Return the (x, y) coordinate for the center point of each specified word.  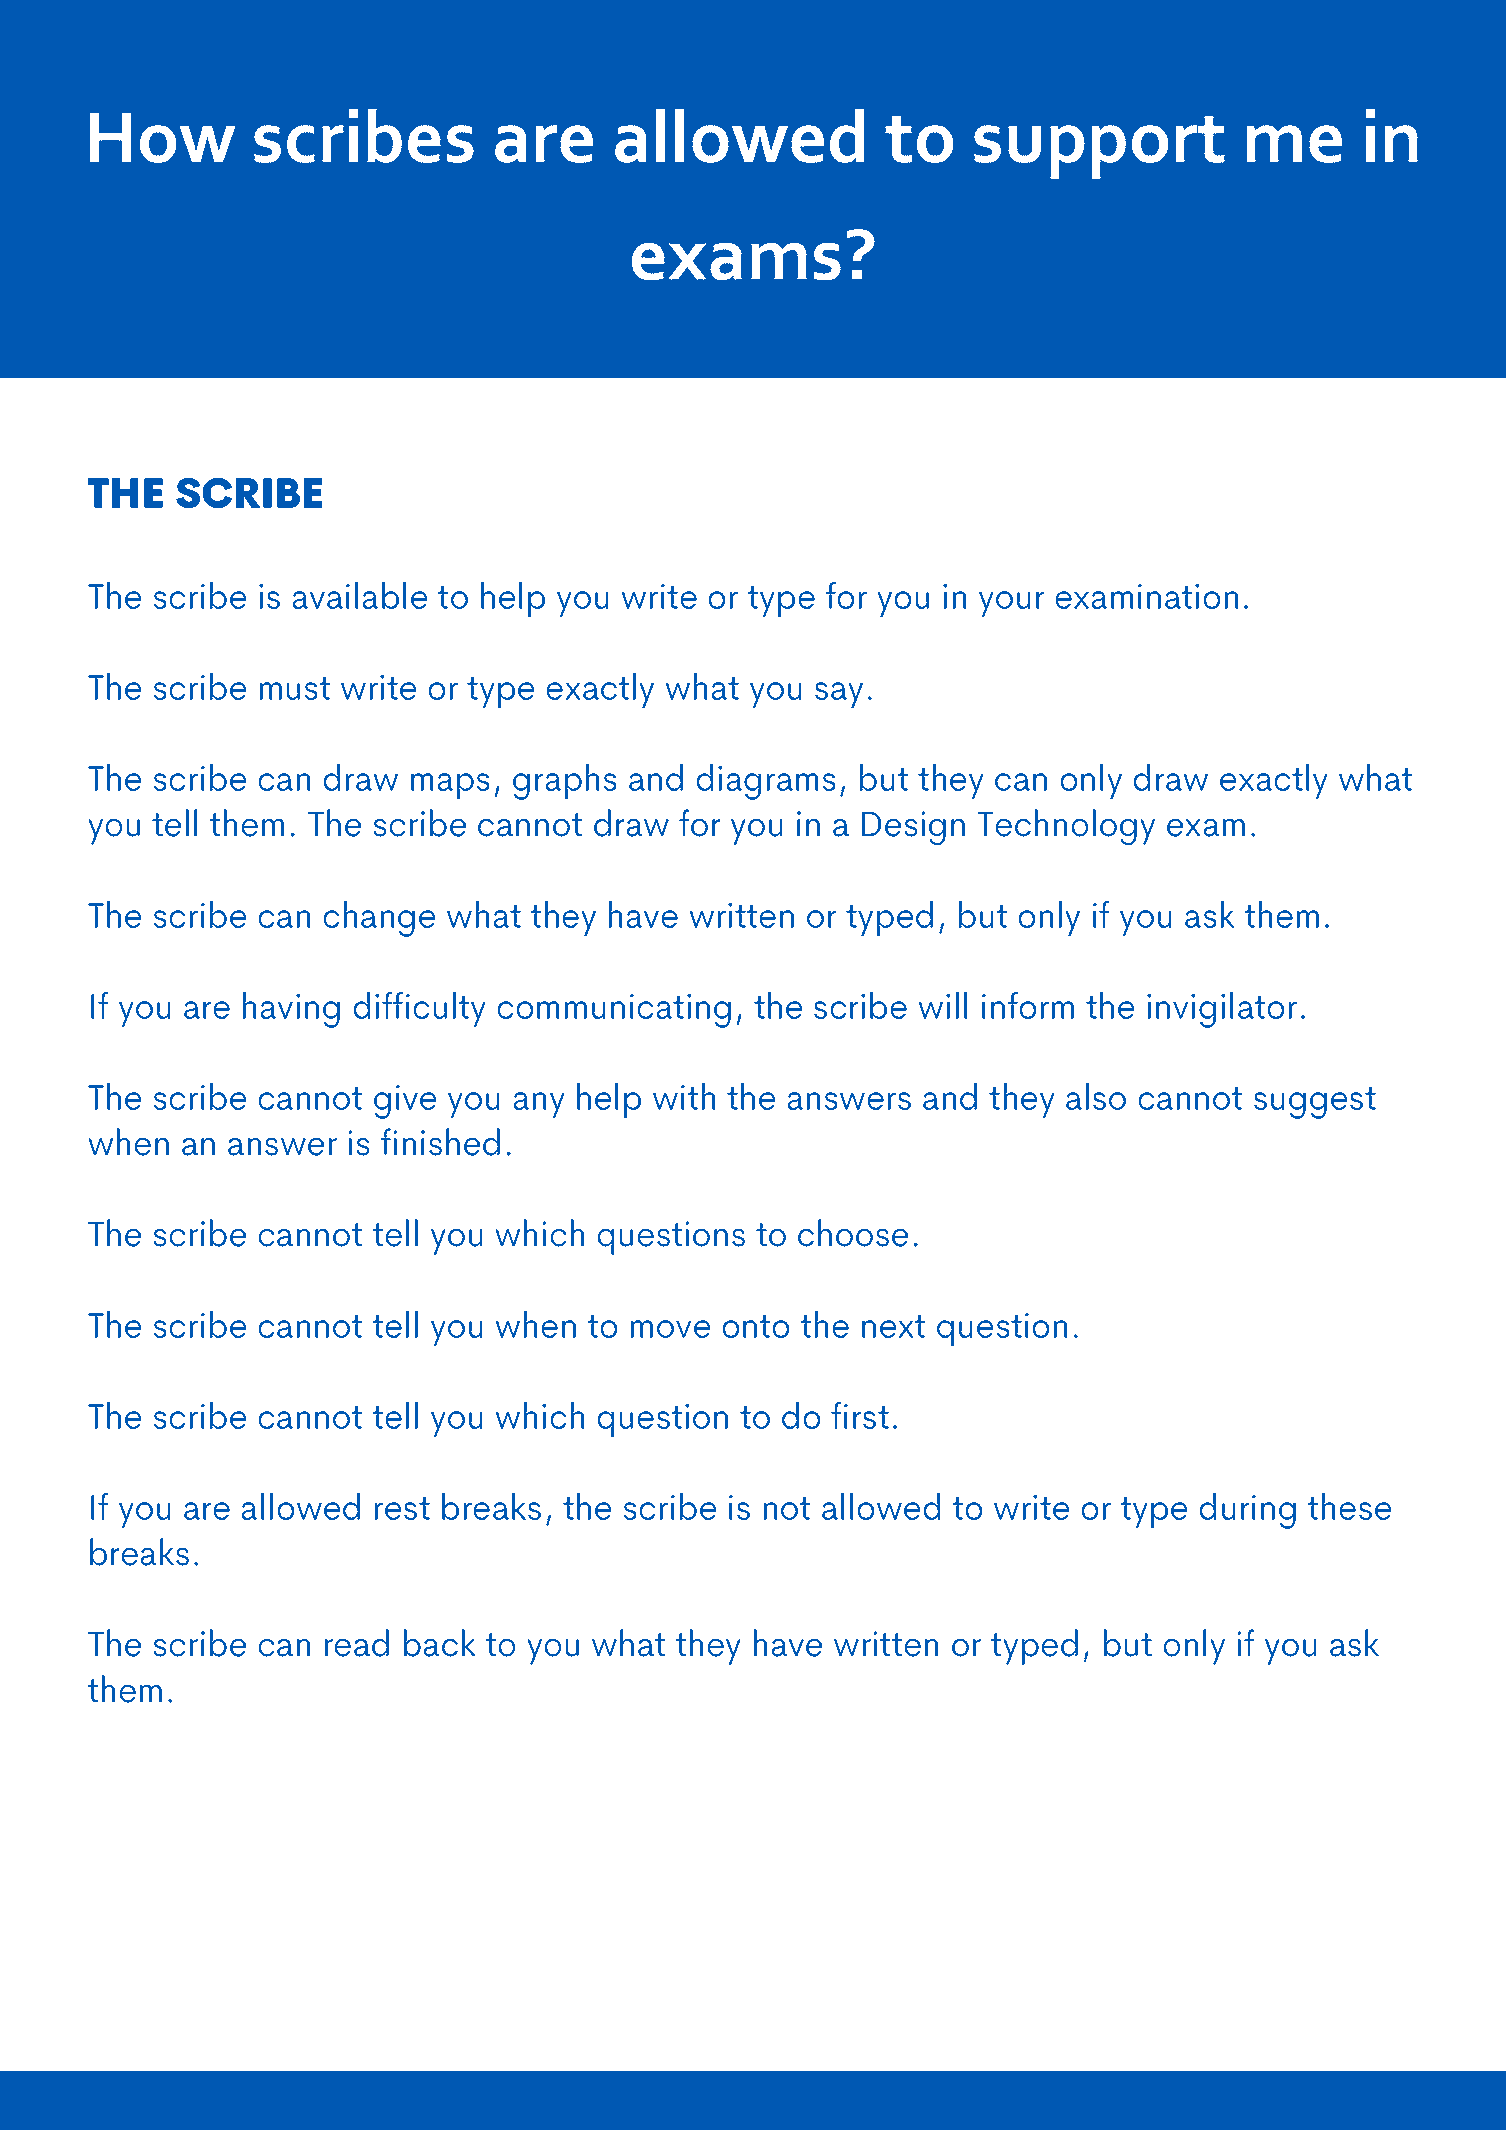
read (357, 1643)
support (1099, 147)
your (1011, 604)
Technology (1066, 827)
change (379, 919)
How (163, 137)
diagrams (766, 782)
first (860, 1415)
